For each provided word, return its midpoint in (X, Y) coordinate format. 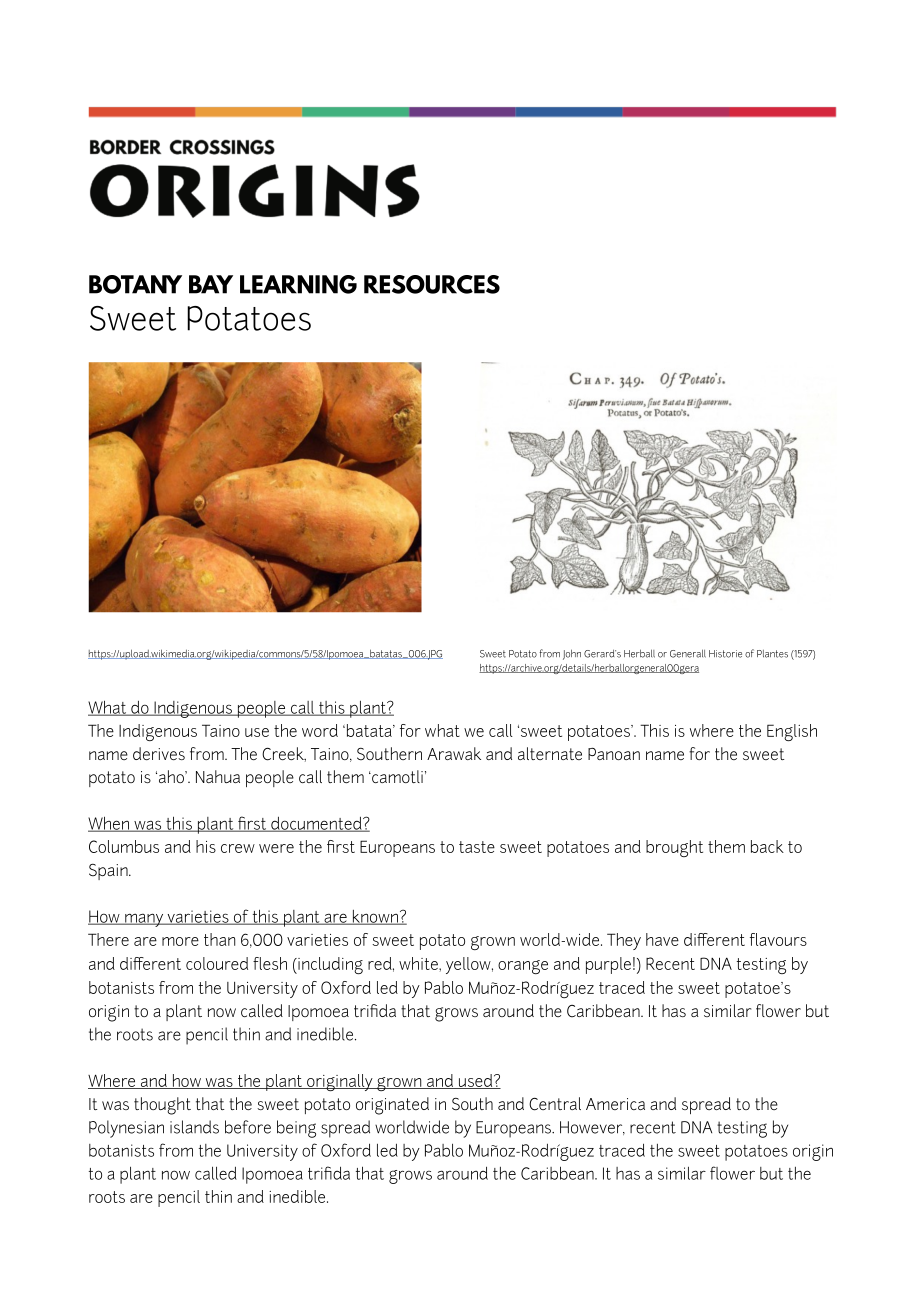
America (615, 1104)
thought (162, 1106)
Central (555, 1104)
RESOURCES (432, 284)
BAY (211, 284)
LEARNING (298, 284)
